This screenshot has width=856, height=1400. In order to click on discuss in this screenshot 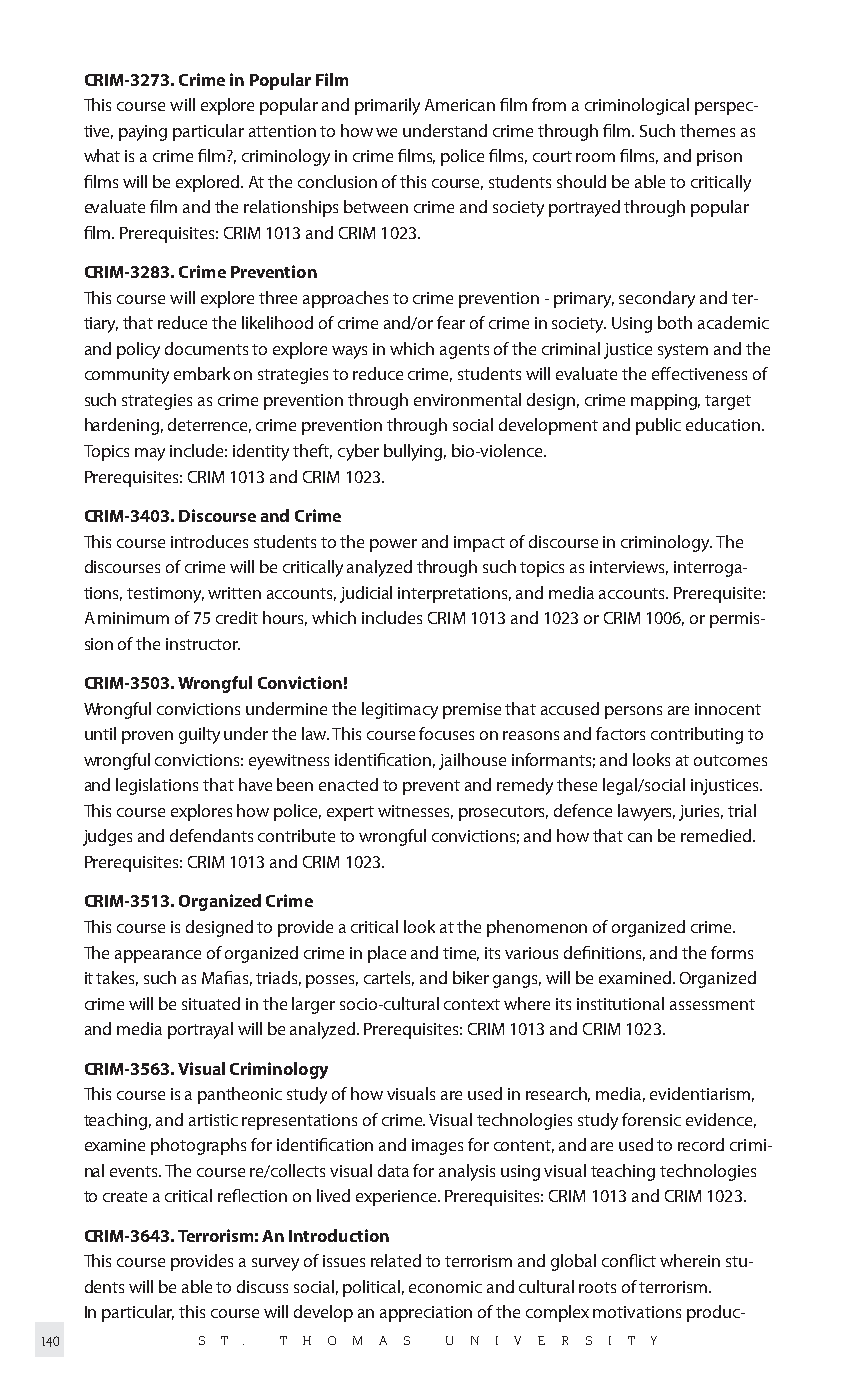, I will do `click(262, 1286)`.
